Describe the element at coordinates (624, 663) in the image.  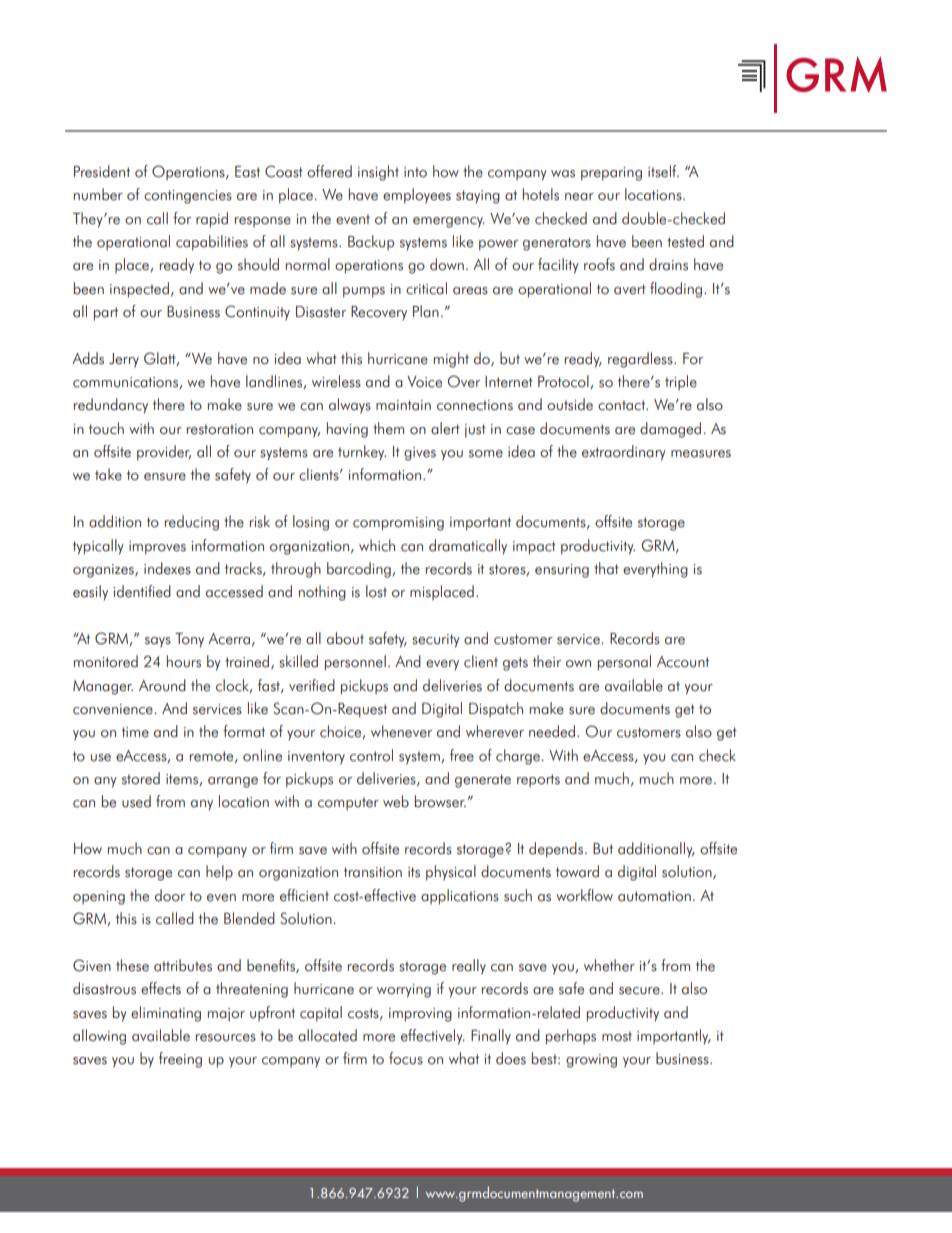
I see `personal` at that location.
